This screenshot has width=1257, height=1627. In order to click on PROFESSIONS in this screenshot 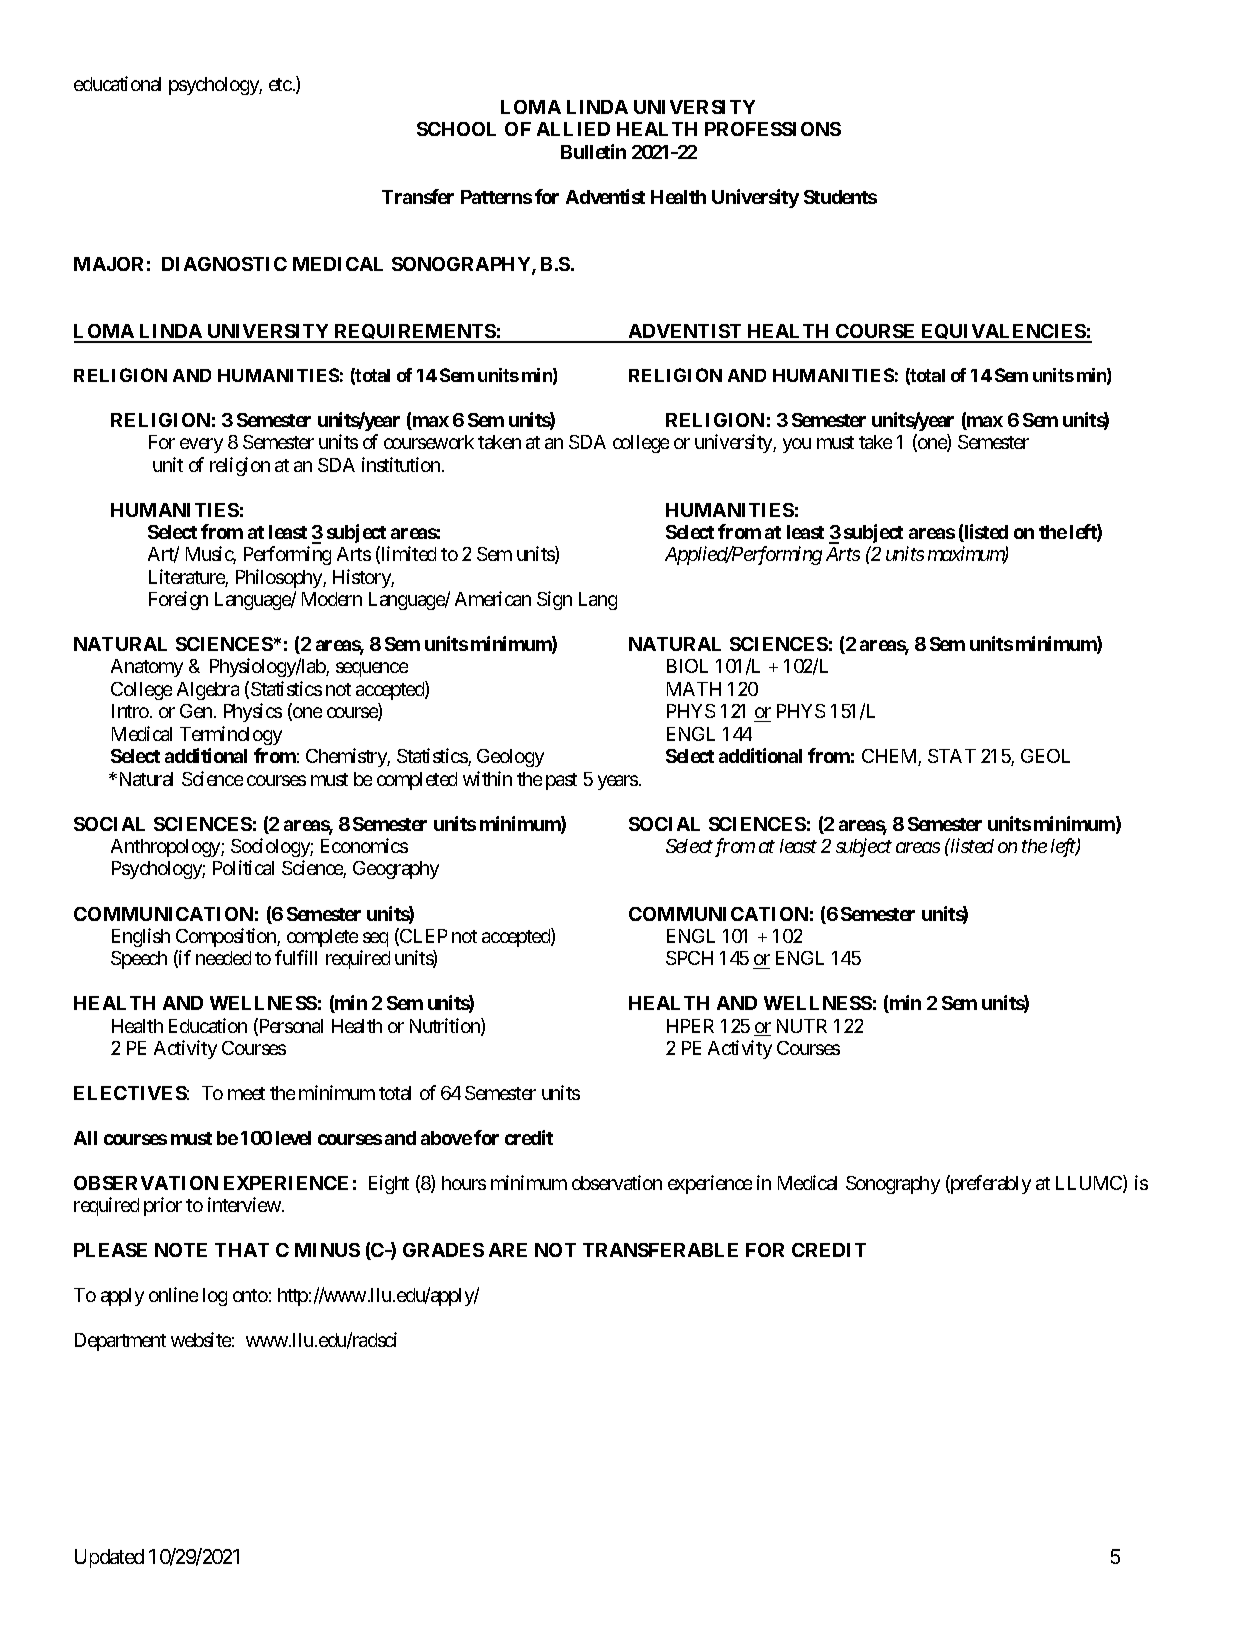, I will do `click(773, 129)`.
